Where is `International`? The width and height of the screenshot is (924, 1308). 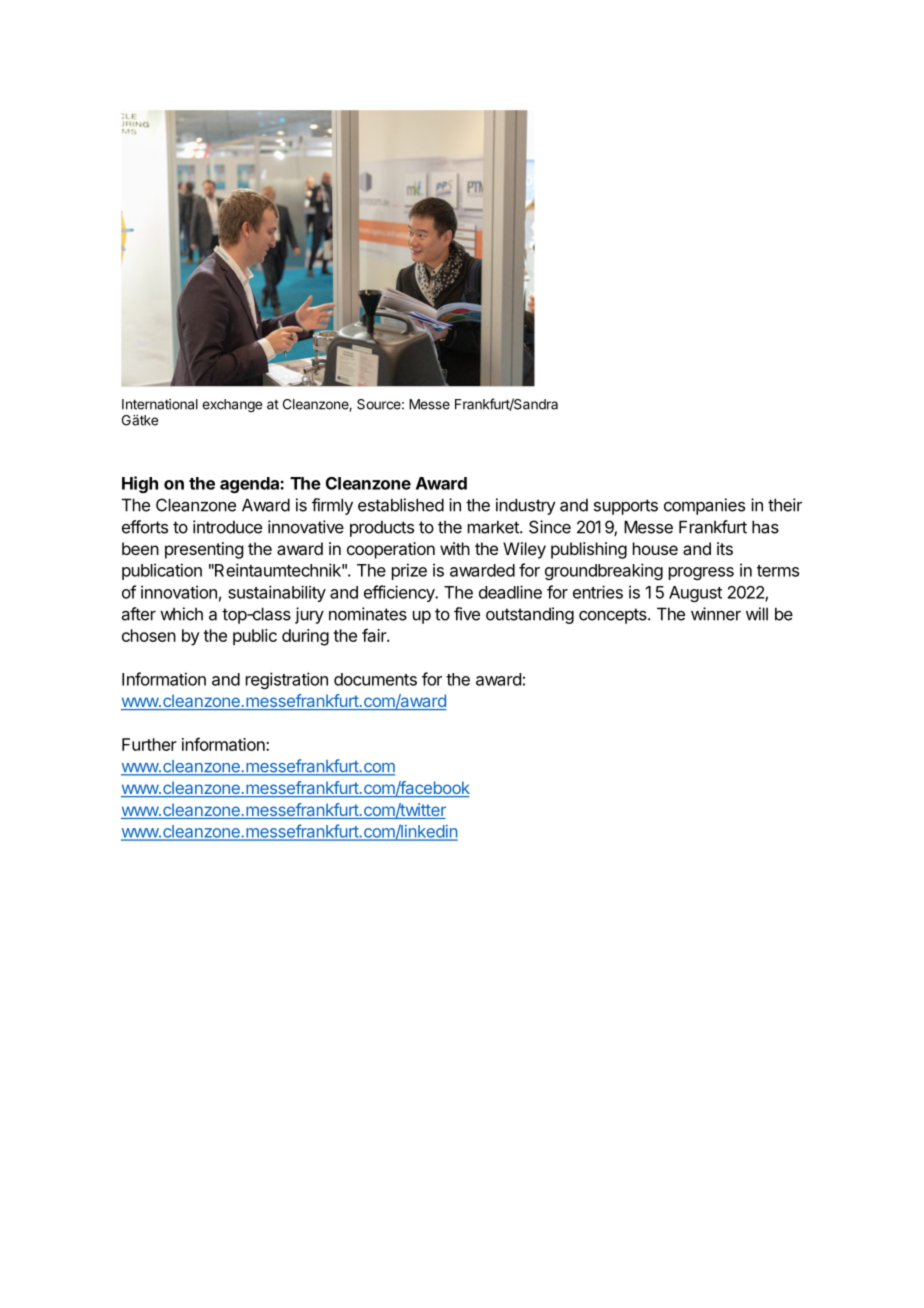 International is located at coordinates (160, 404).
